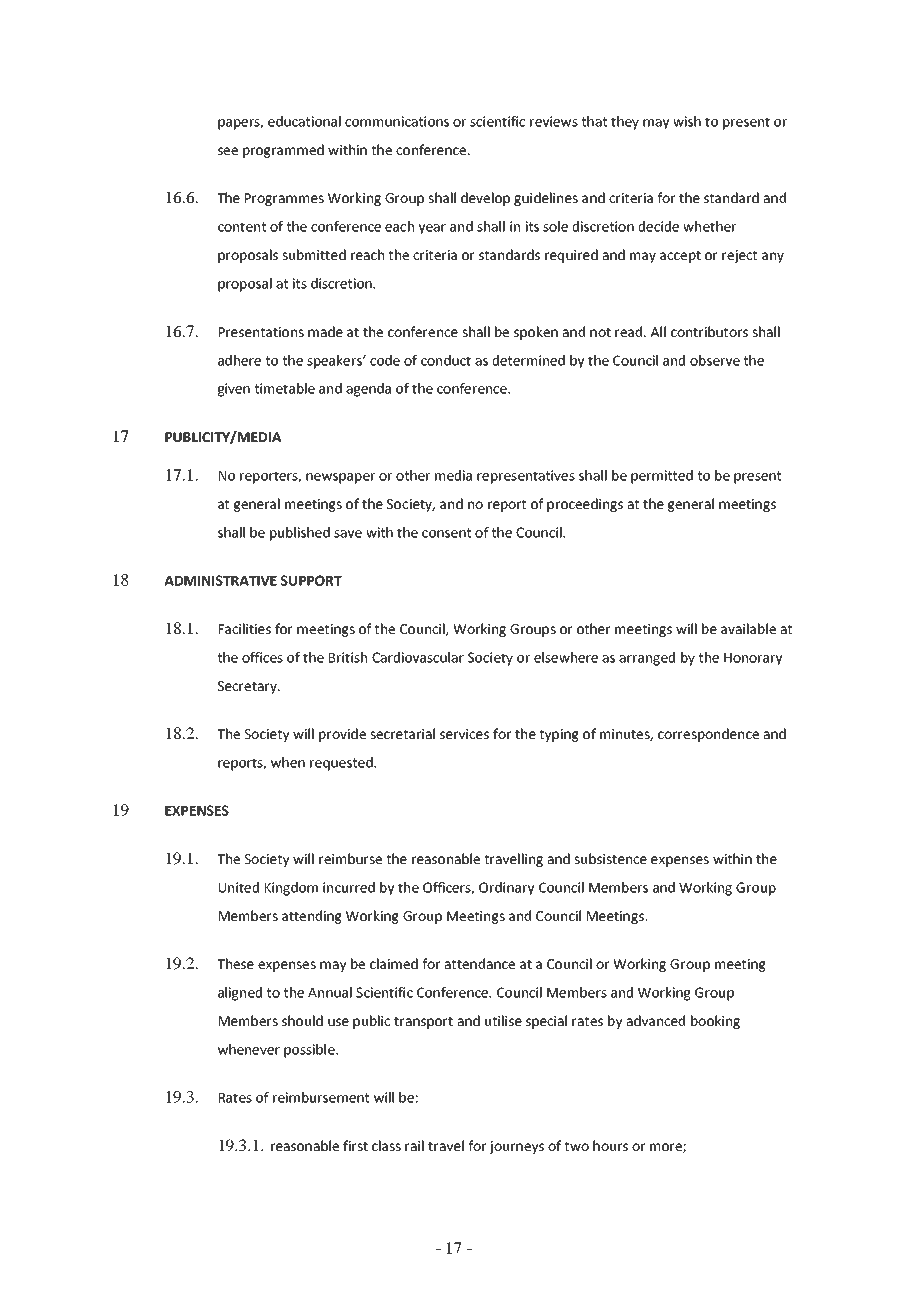  Describe the element at coordinates (283, 151) in the image. I see `programmed` at that location.
